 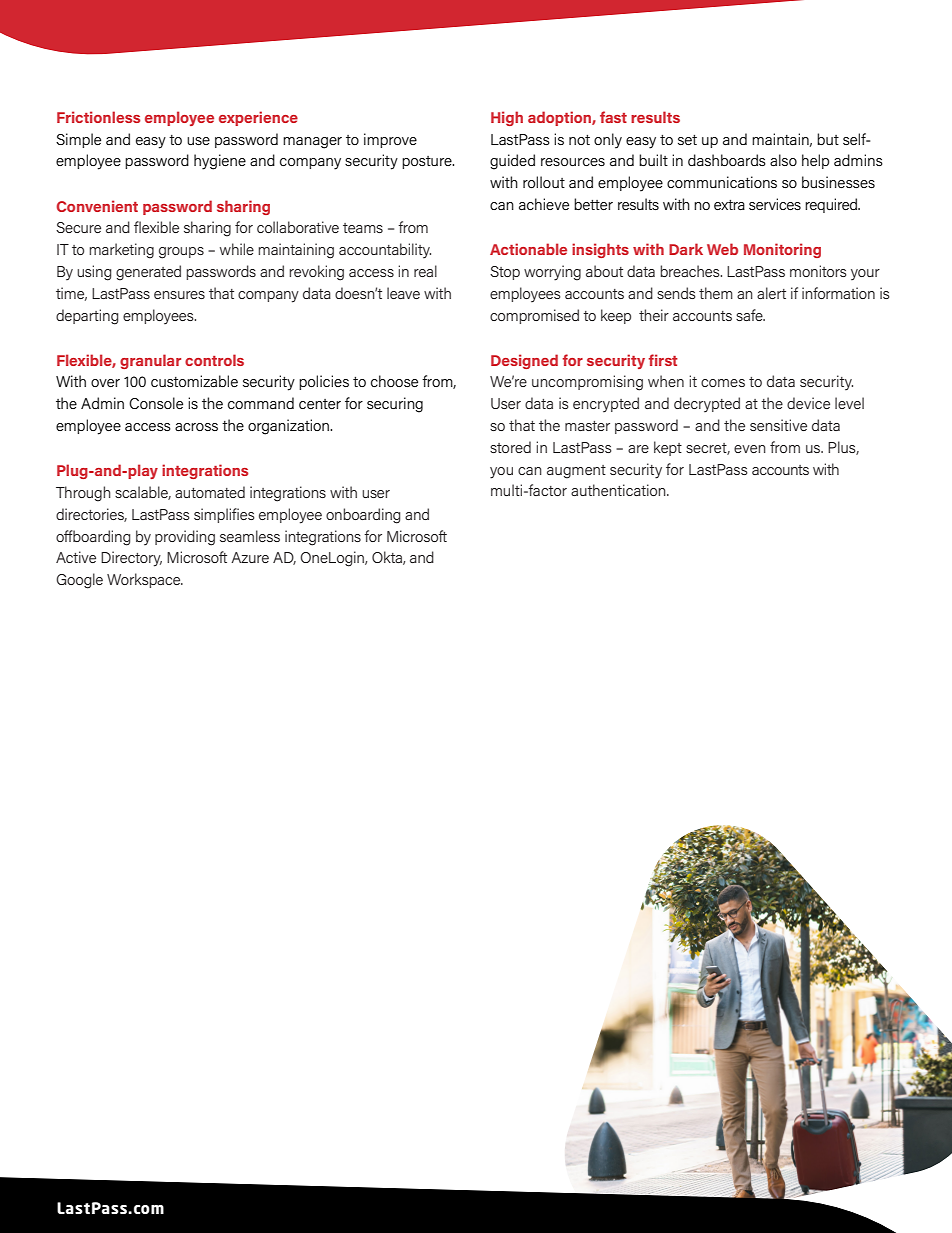 What do you see at coordinates (528, 249) in the document?
I see `Actionable` at bounding box center [528, 249].
